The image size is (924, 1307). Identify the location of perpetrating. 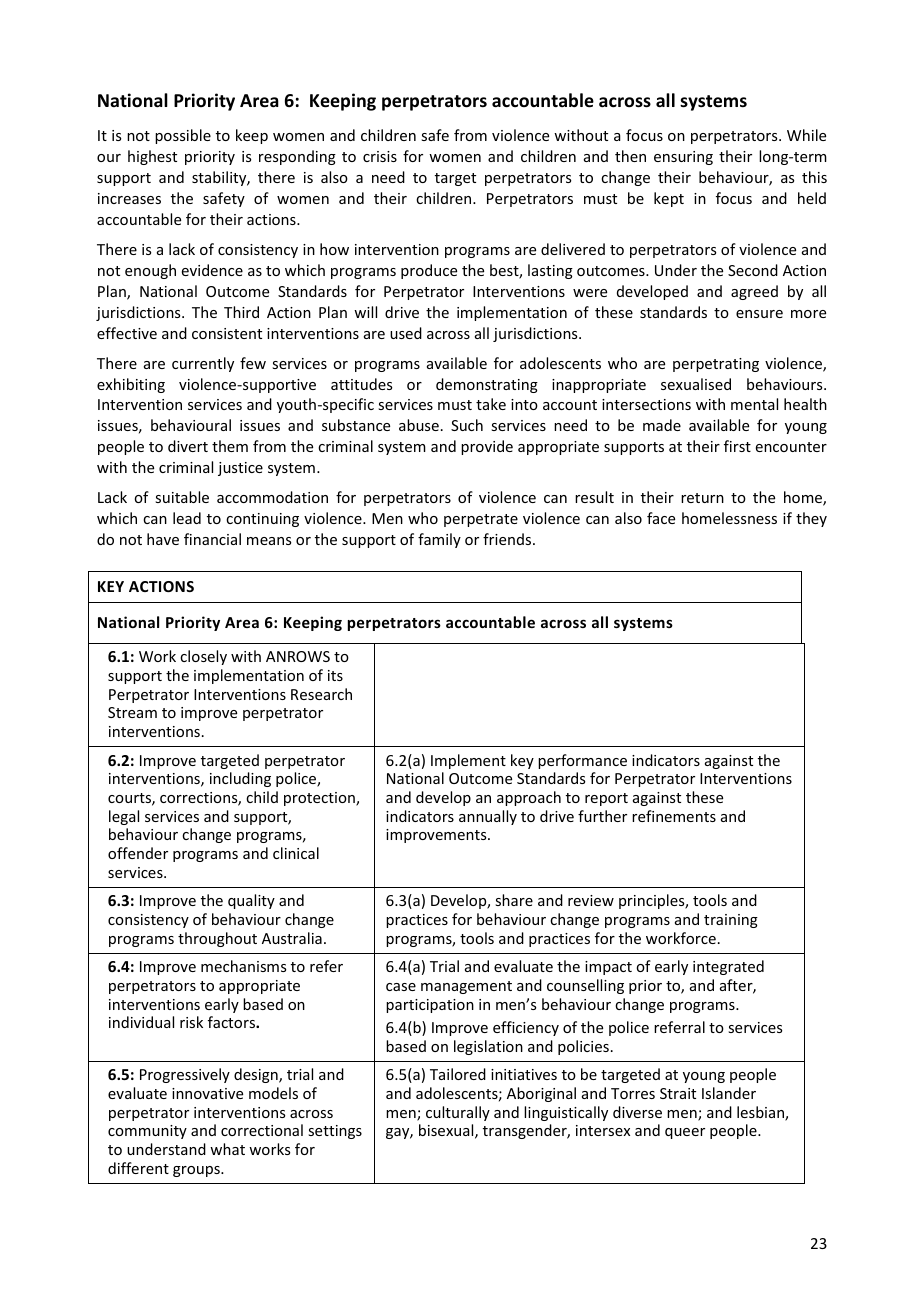
(716, 365).
